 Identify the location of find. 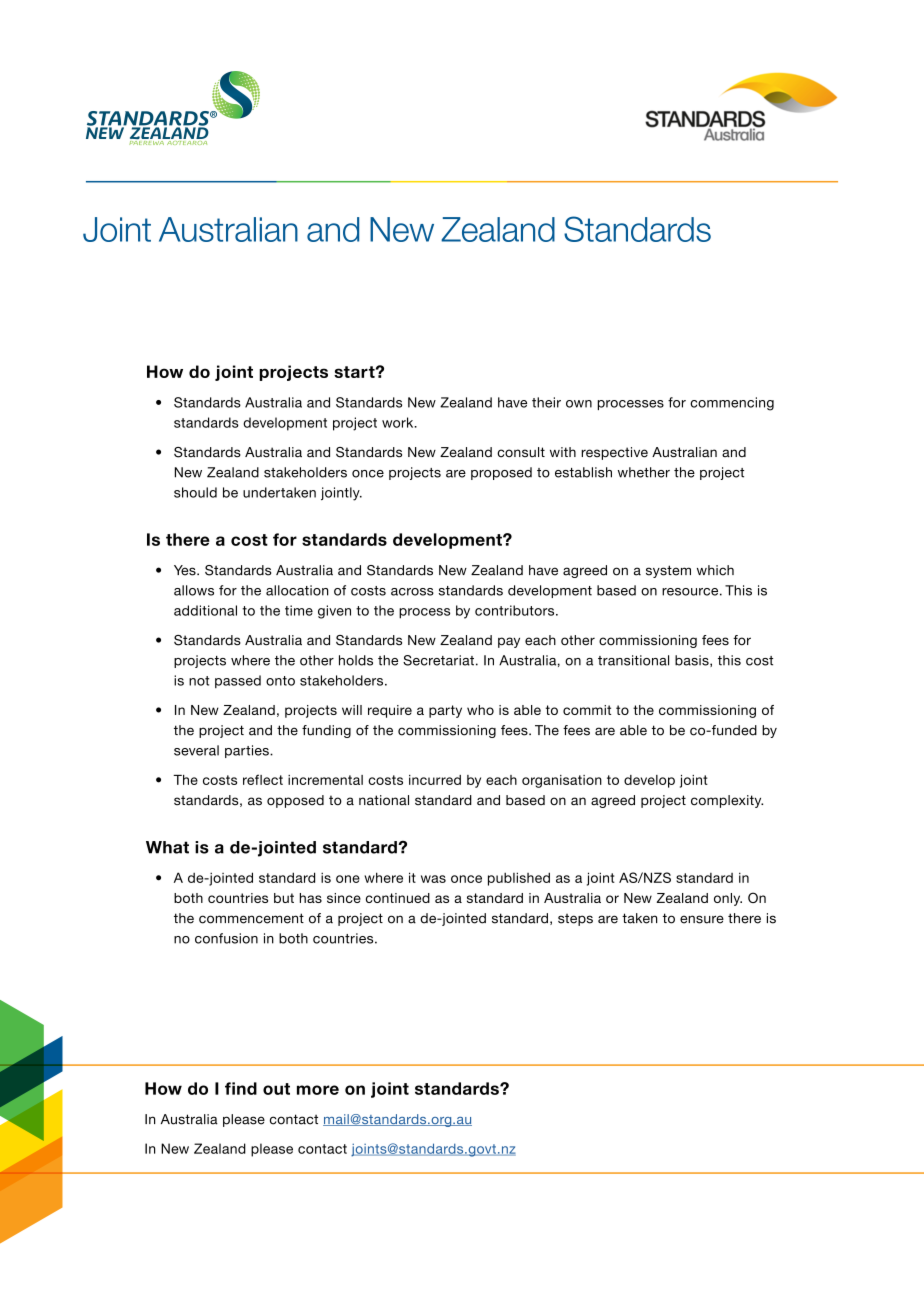
(241, 1088).
